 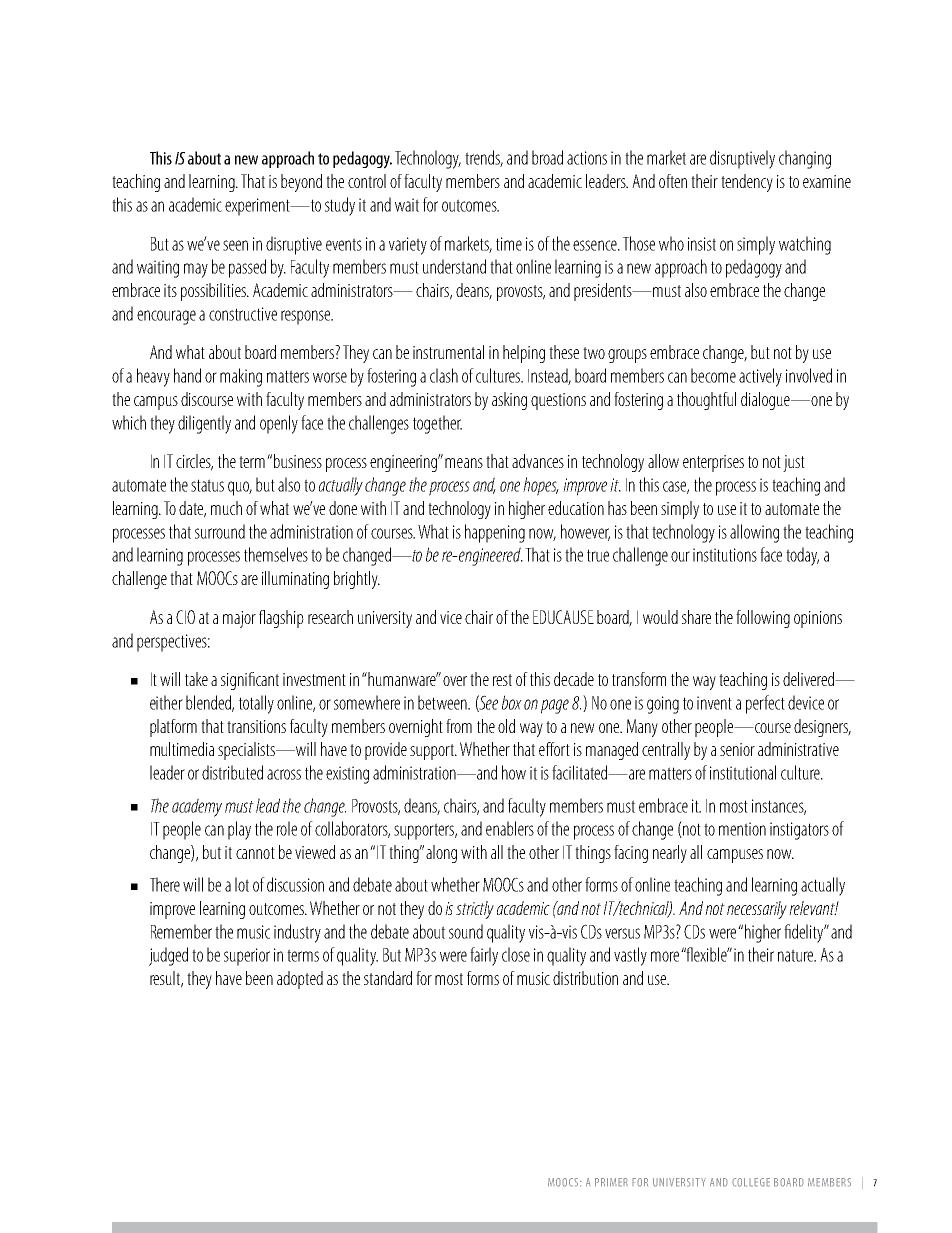 What do you see at coordinates (475, 910) in the screenshot?
I see `strictly` at bounding box center [475, 910].
